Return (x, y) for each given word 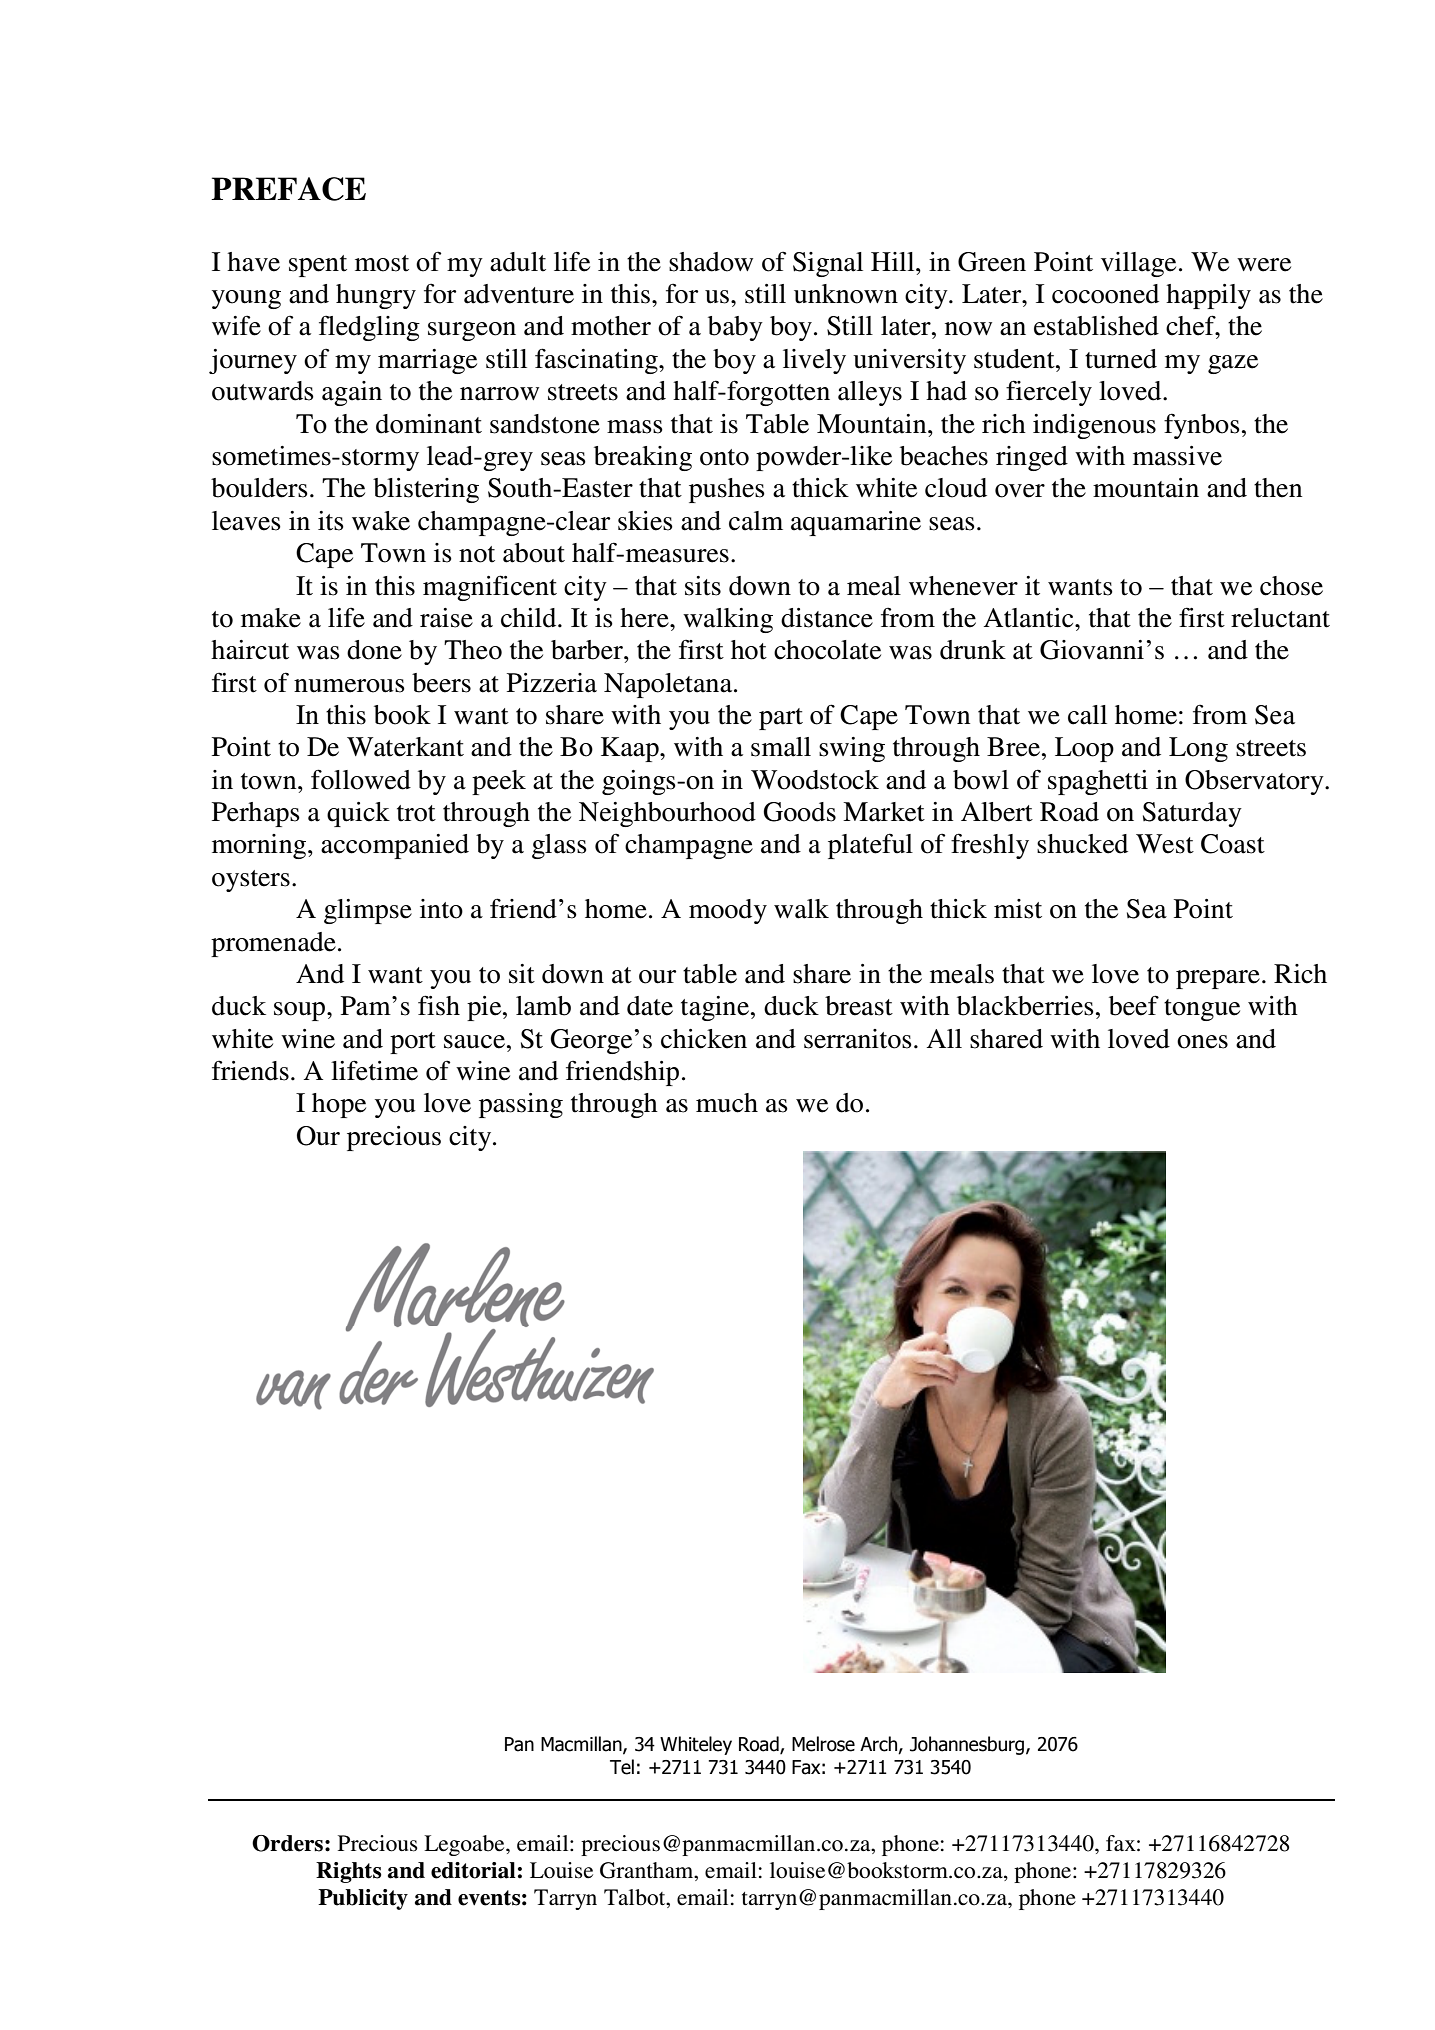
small (781, 747)
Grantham (648, 1870)
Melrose (823, 1744)
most (382, 263)
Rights (349, 1872)
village (1138, 264)
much (727, 1103)
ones (1202, 1042)
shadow (711, 262)
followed (361, 779)
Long (1198, 749)
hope (339, 1105)
